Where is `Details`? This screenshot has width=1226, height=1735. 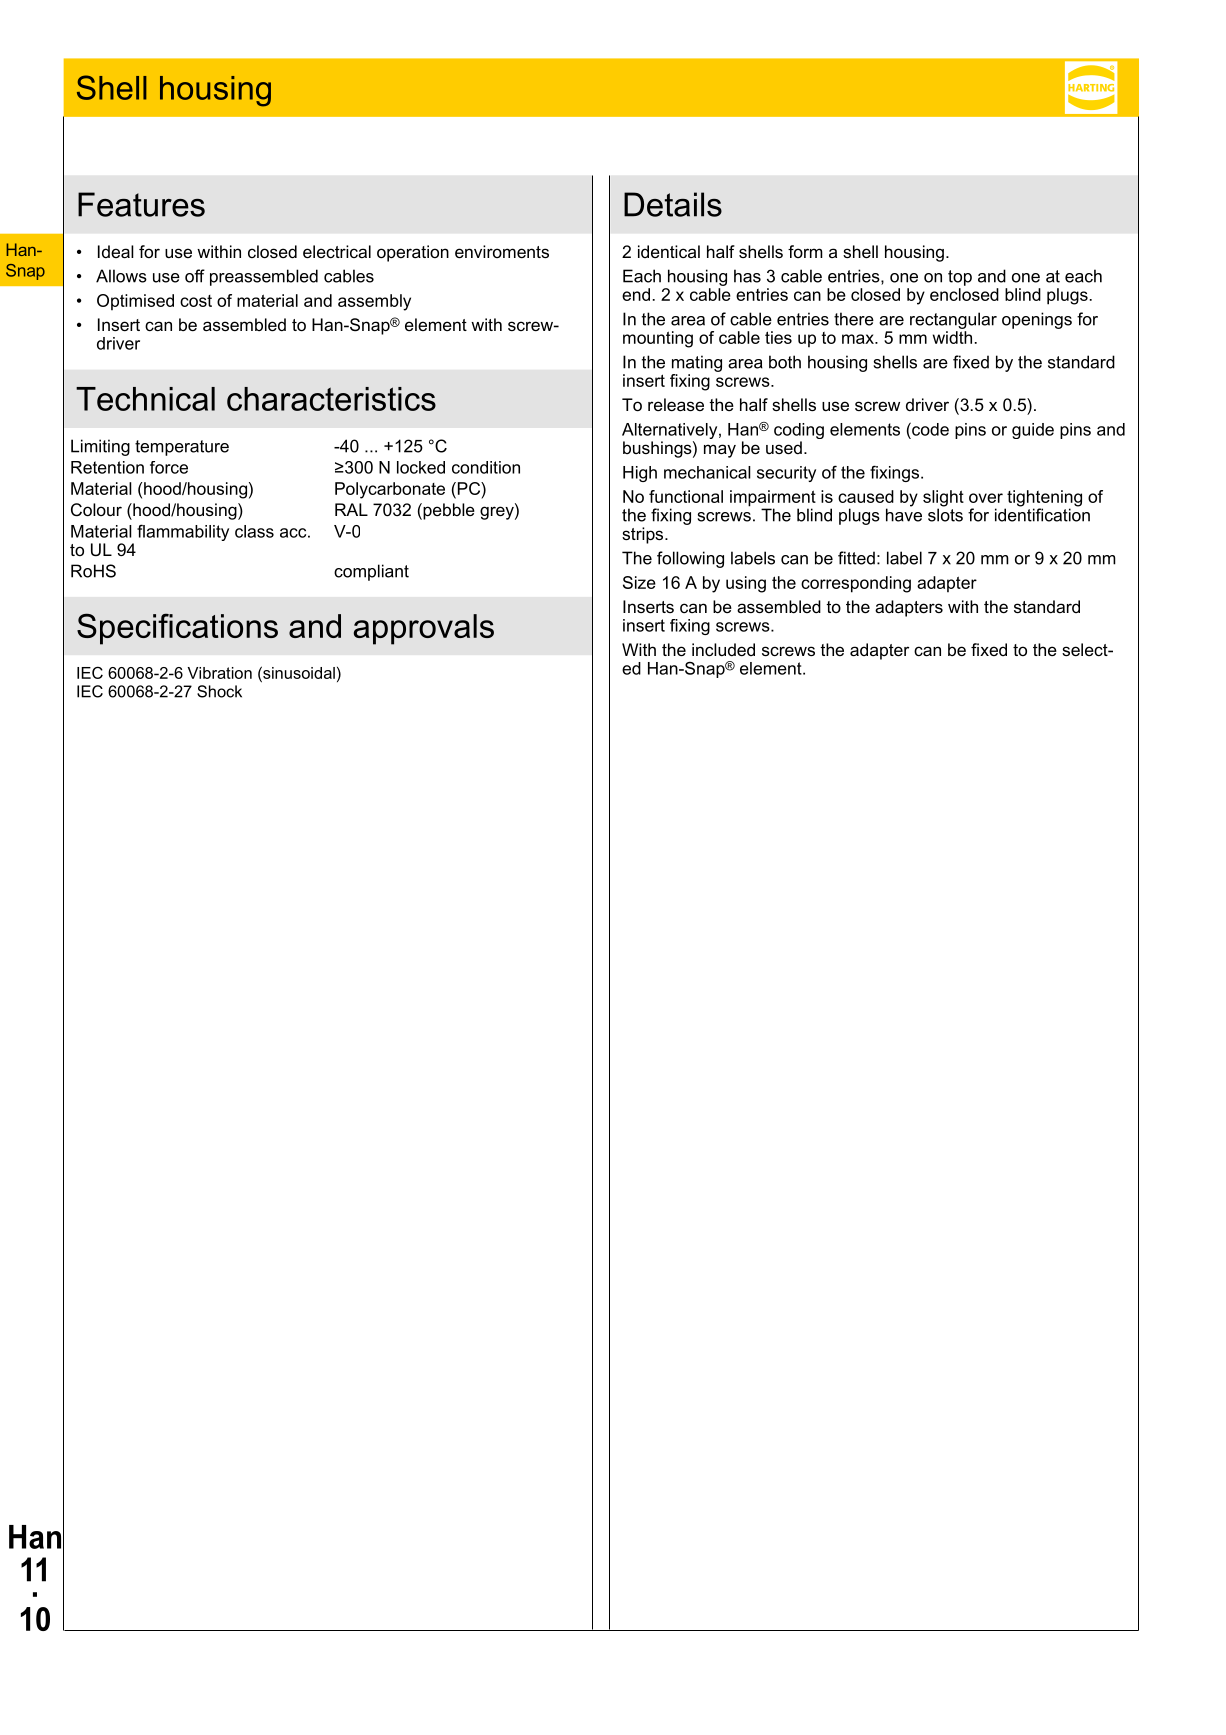
Details is located at coordinates (673, 204).
